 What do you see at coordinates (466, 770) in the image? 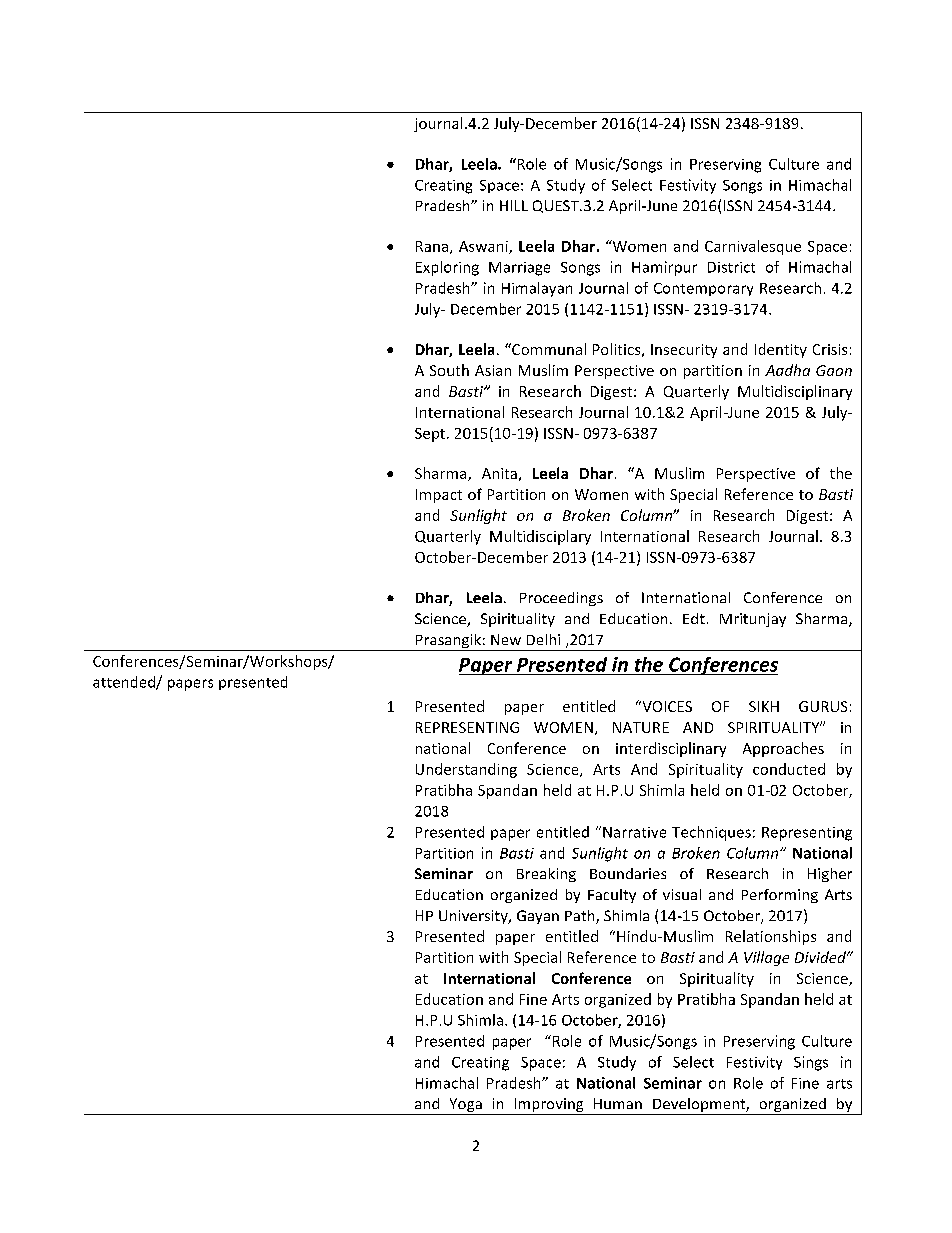
I see `Understanding` at bounding box center [466, 770].
